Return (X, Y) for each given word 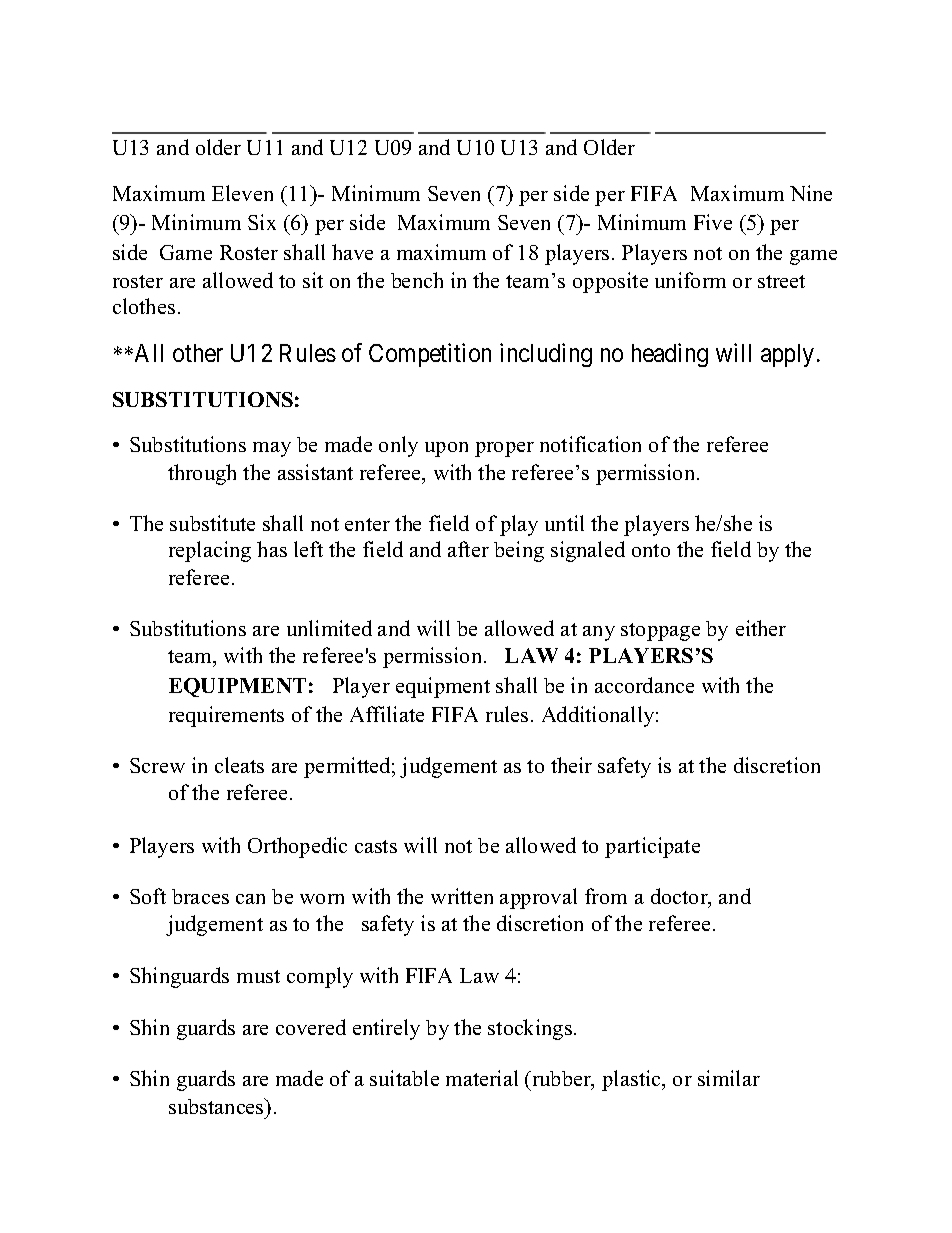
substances (217, 1106)
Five (713, 222)
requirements (226, 716)
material (482, 1078)
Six (262, 222)
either (761, 628)
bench (417, 280)
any (599, 633)
